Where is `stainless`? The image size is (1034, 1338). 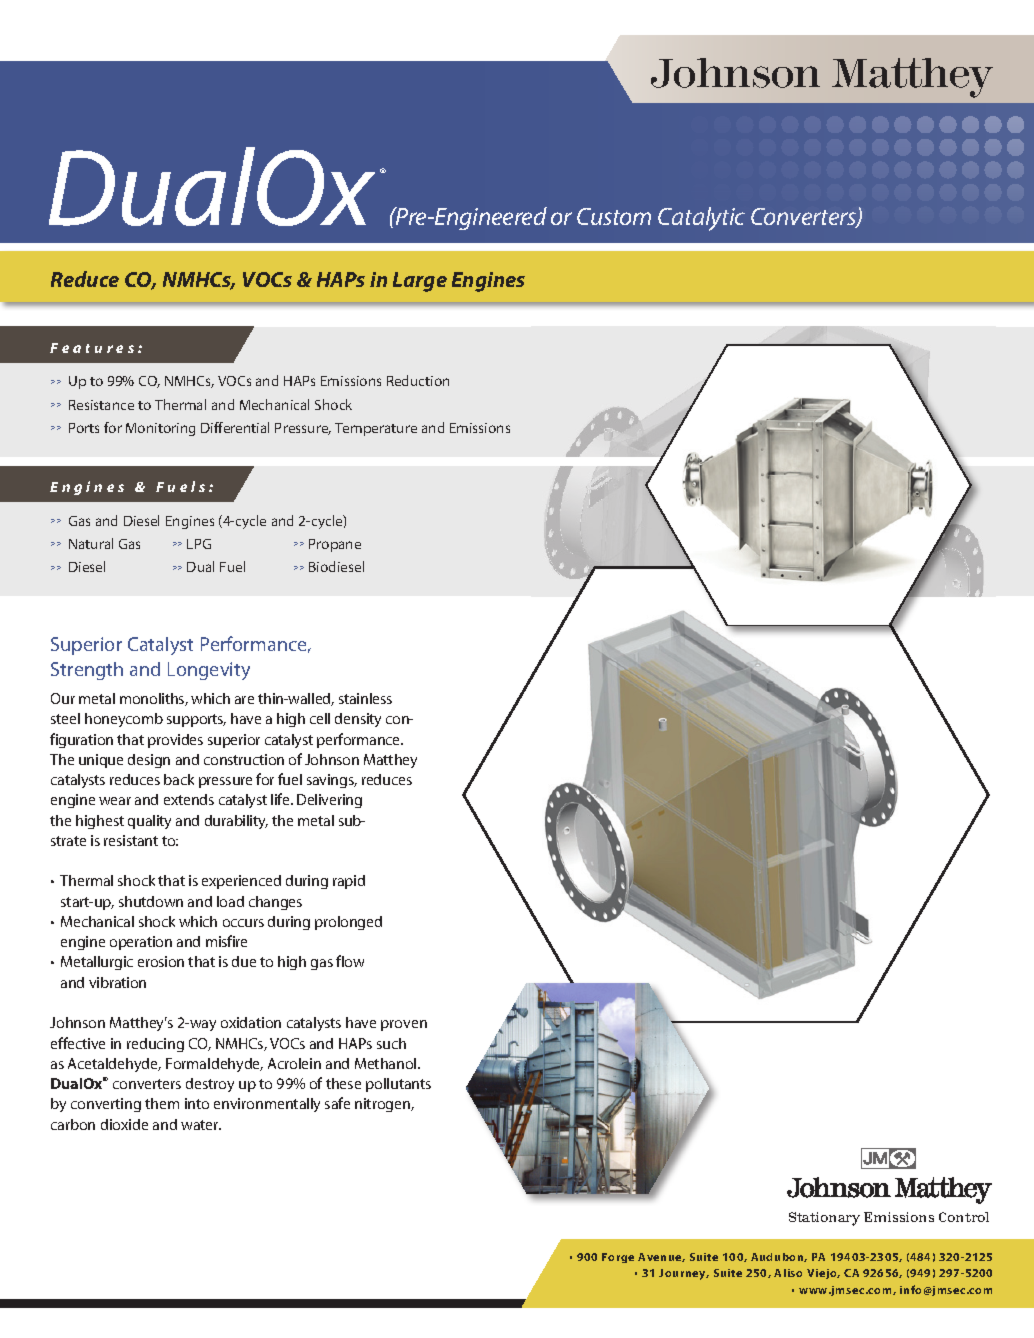 stainless is located at coordinates (365, 698).
